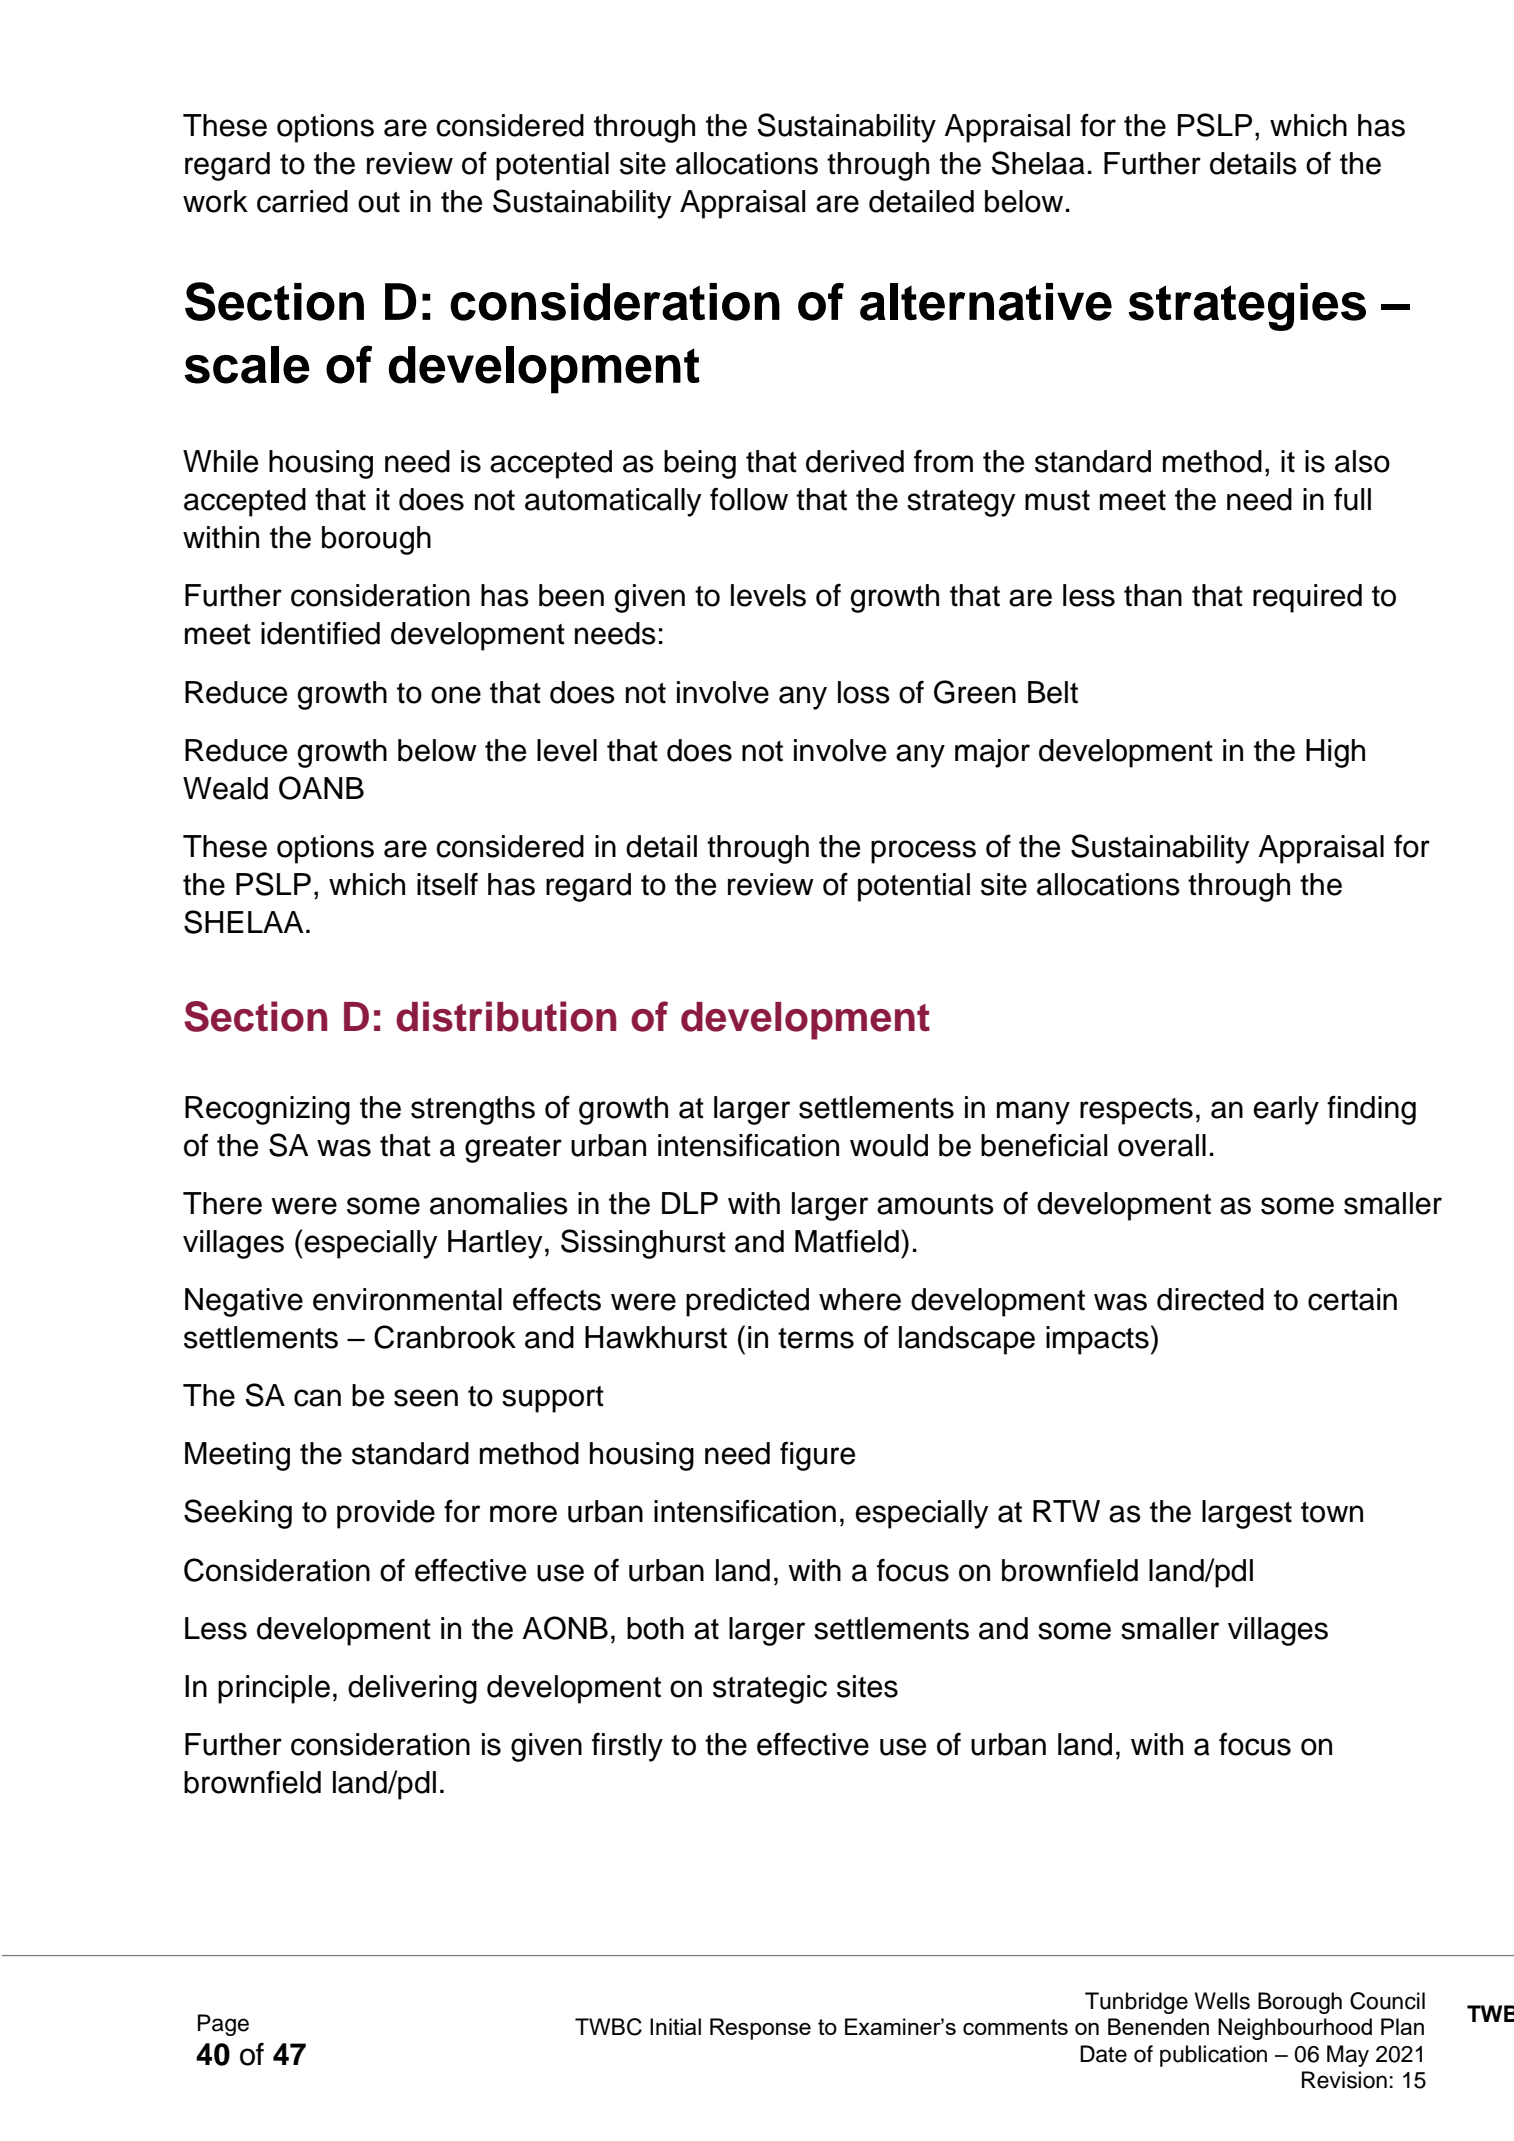  What do you see at coordinates (386, 1514) in the screenshot?
I see `provide` at bounding box center [386, 1514].
